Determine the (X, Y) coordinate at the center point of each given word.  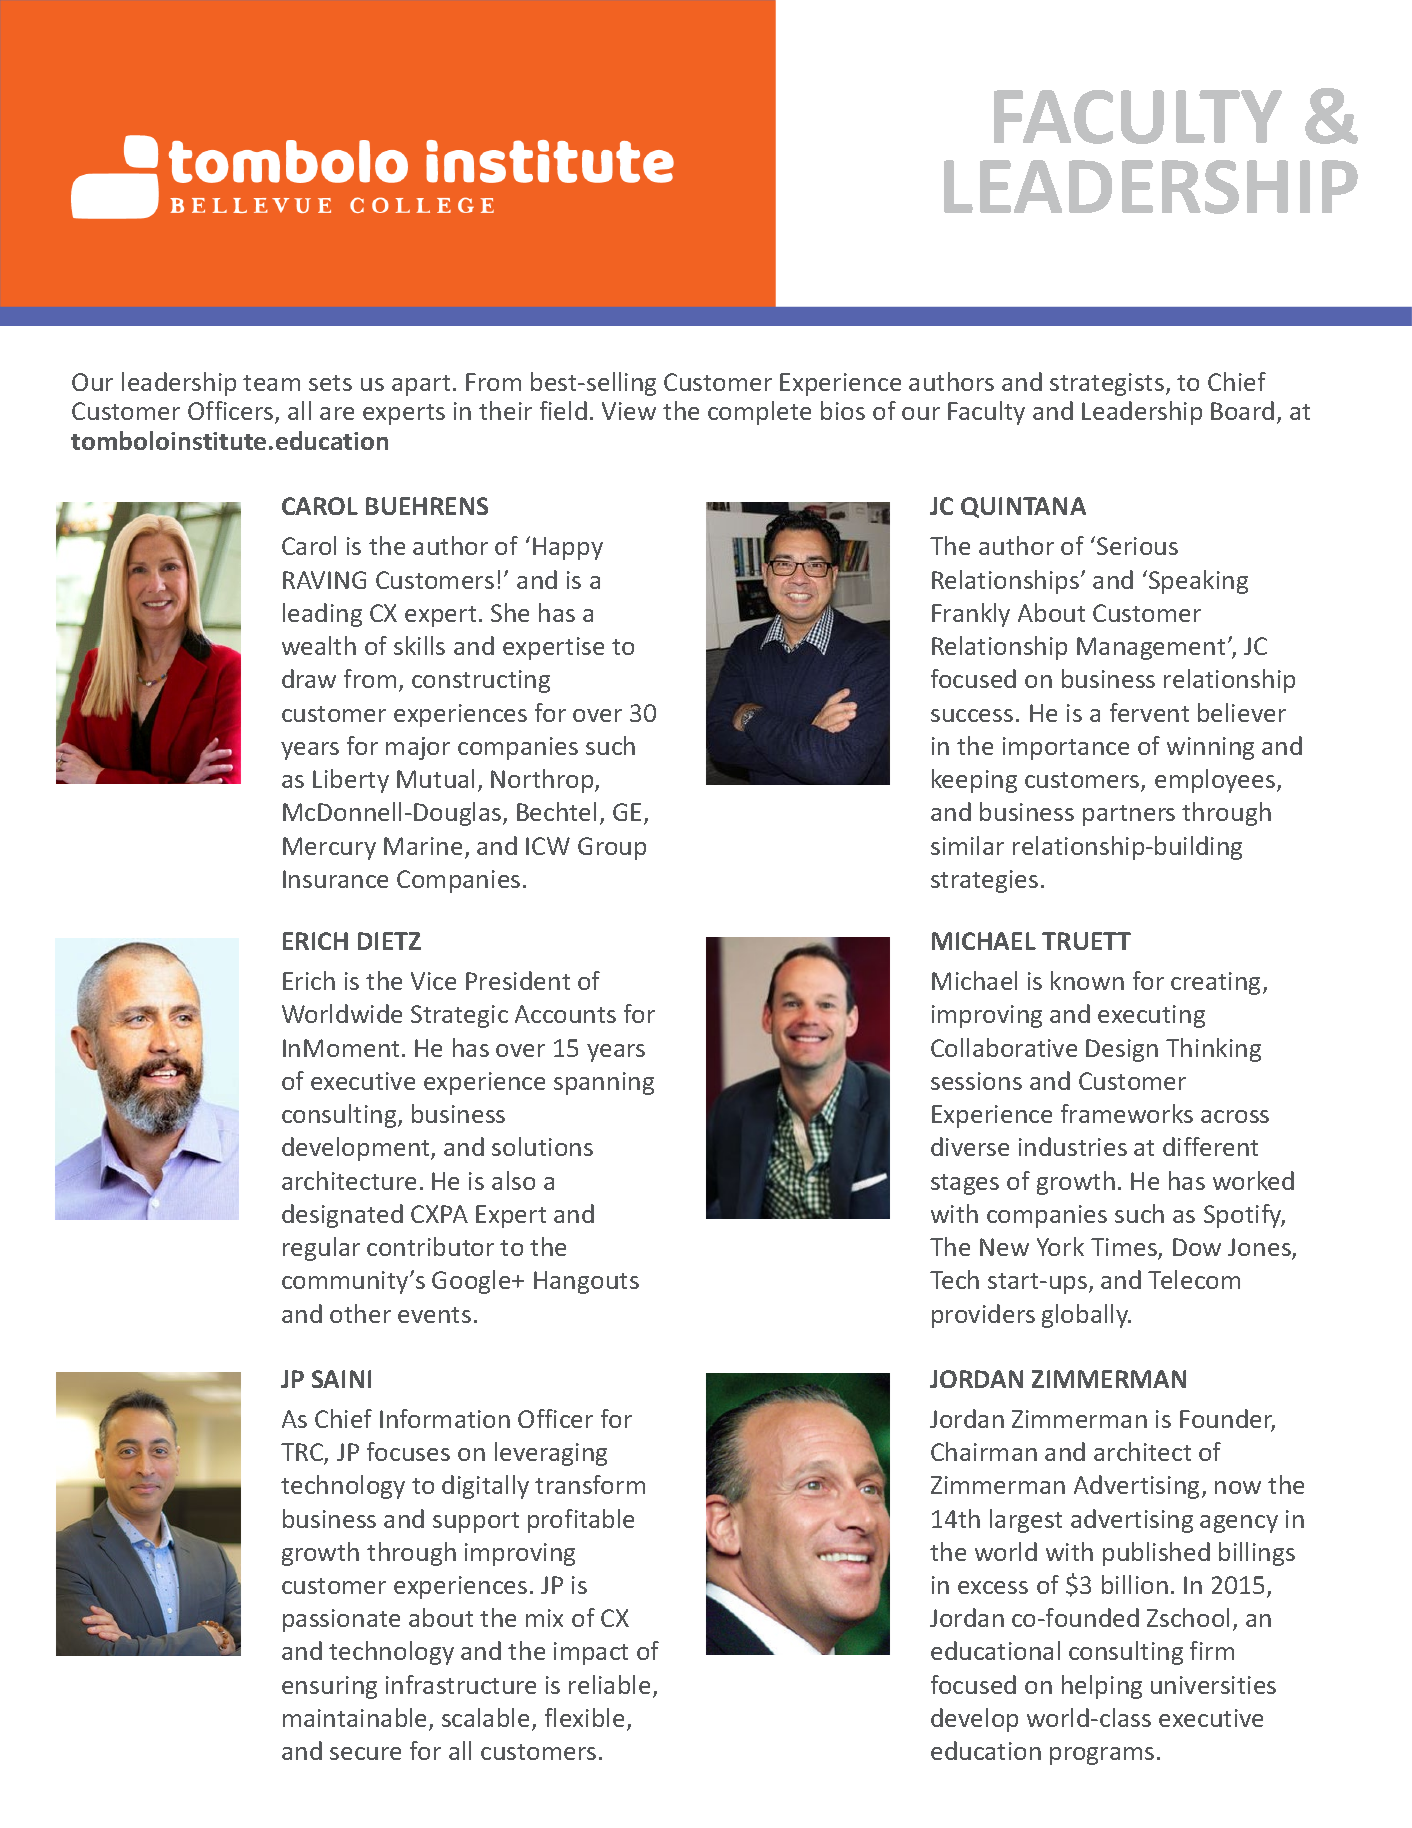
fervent (1149, 712)
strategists (1107, 384)
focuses (408, 1451)
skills (419, 645)
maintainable (356, 1719)
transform (590, 1484)
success (972, 715)
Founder (1227, 1420)
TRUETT (1086, 941)
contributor (430, 1246)
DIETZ (389, 941)
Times (1125, 1248)
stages (965, 1184)
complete (759, 413)
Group (612, 848)
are (337, 413)
